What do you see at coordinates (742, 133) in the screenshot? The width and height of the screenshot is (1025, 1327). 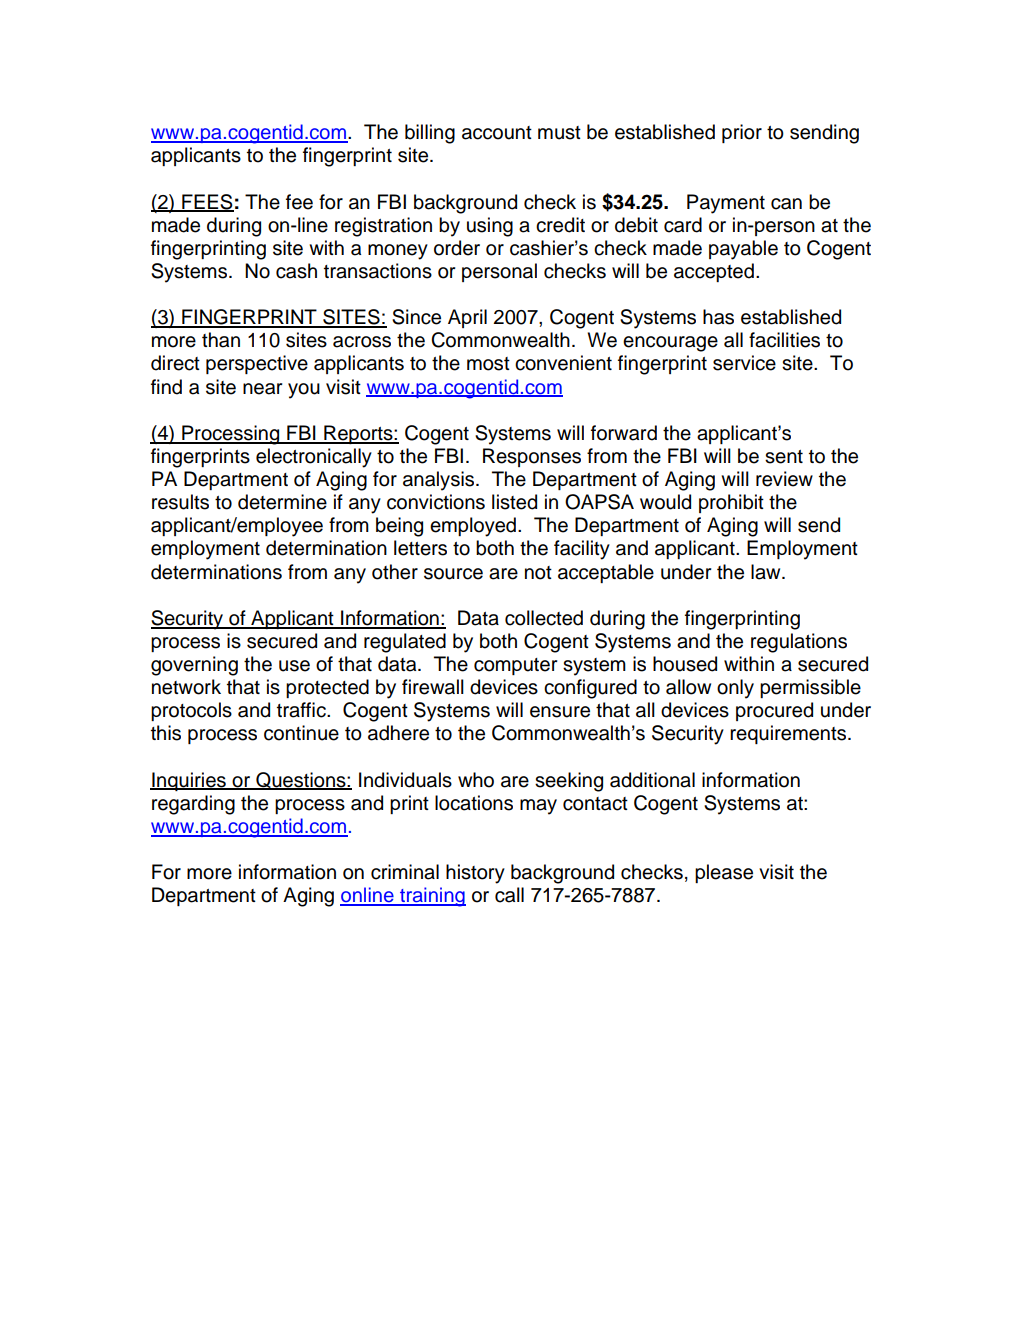 I see `prior` at bounding box center [742, 133].
